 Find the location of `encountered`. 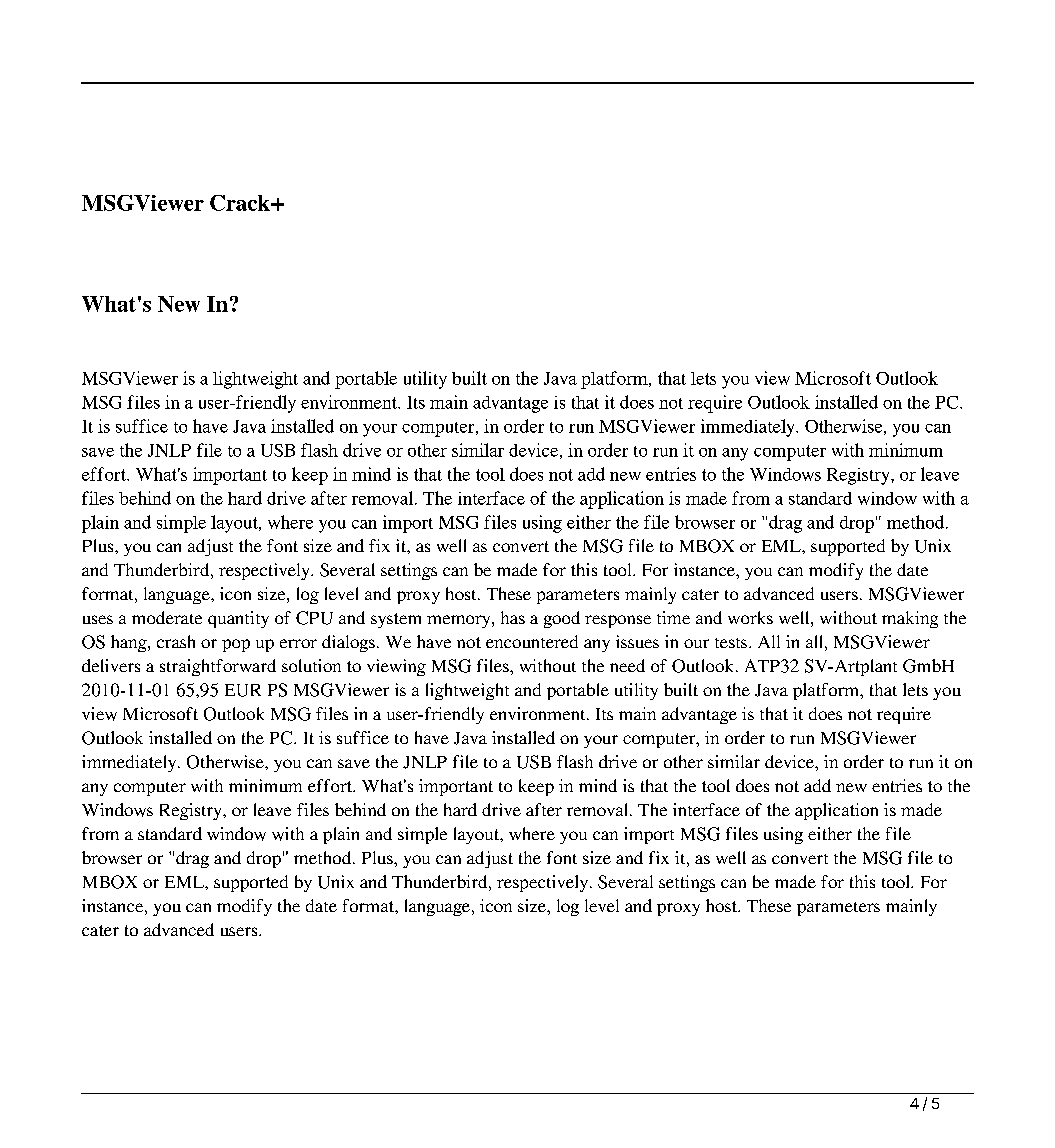

encountered is located at coordinates (532, 641).
